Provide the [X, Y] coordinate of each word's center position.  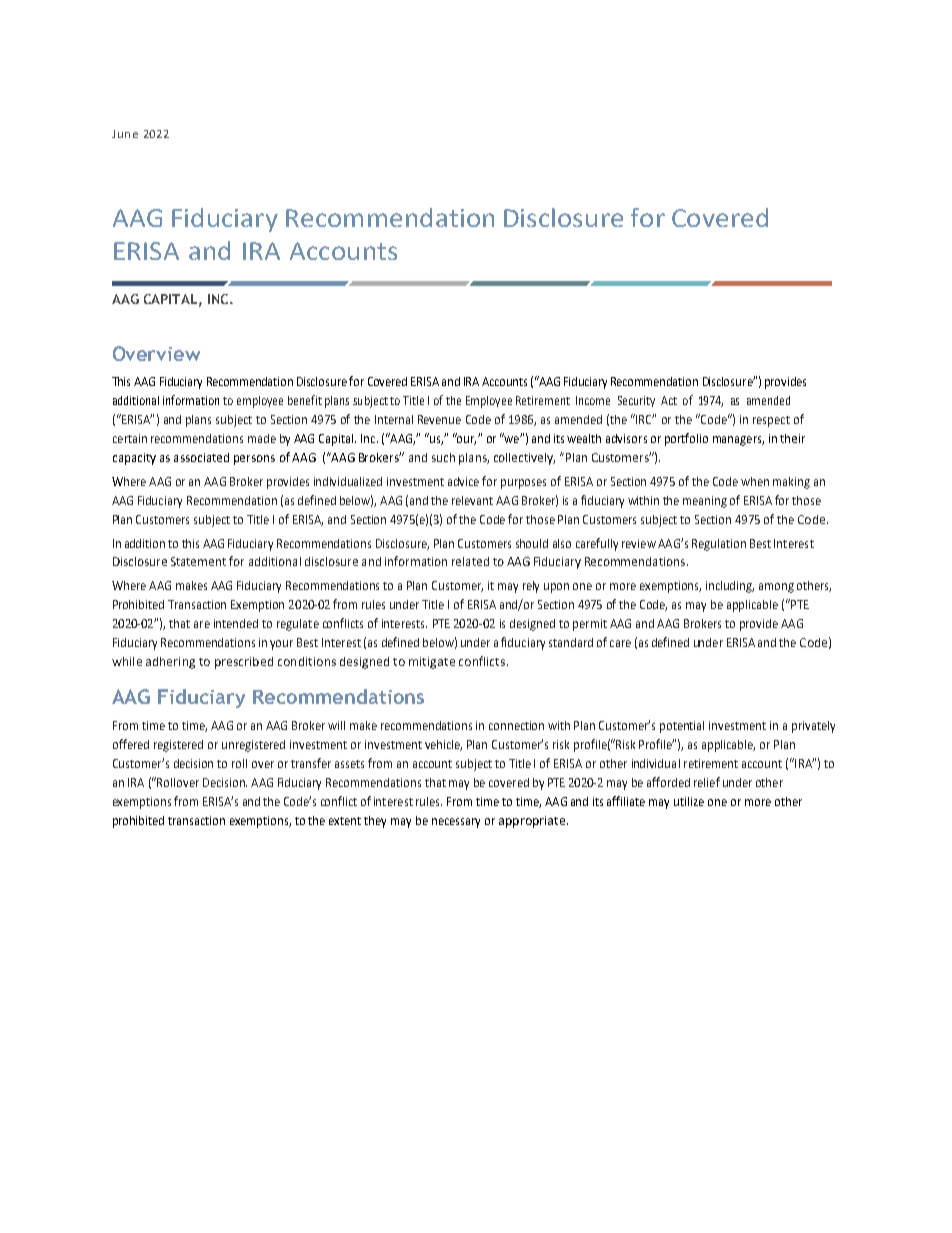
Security [636, 401]
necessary [456, 823]
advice [463, 481]
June [125, 134]
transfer [311, 763]
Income [593, 400]
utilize [689, 801]
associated [201, 457]
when [755, 481]
